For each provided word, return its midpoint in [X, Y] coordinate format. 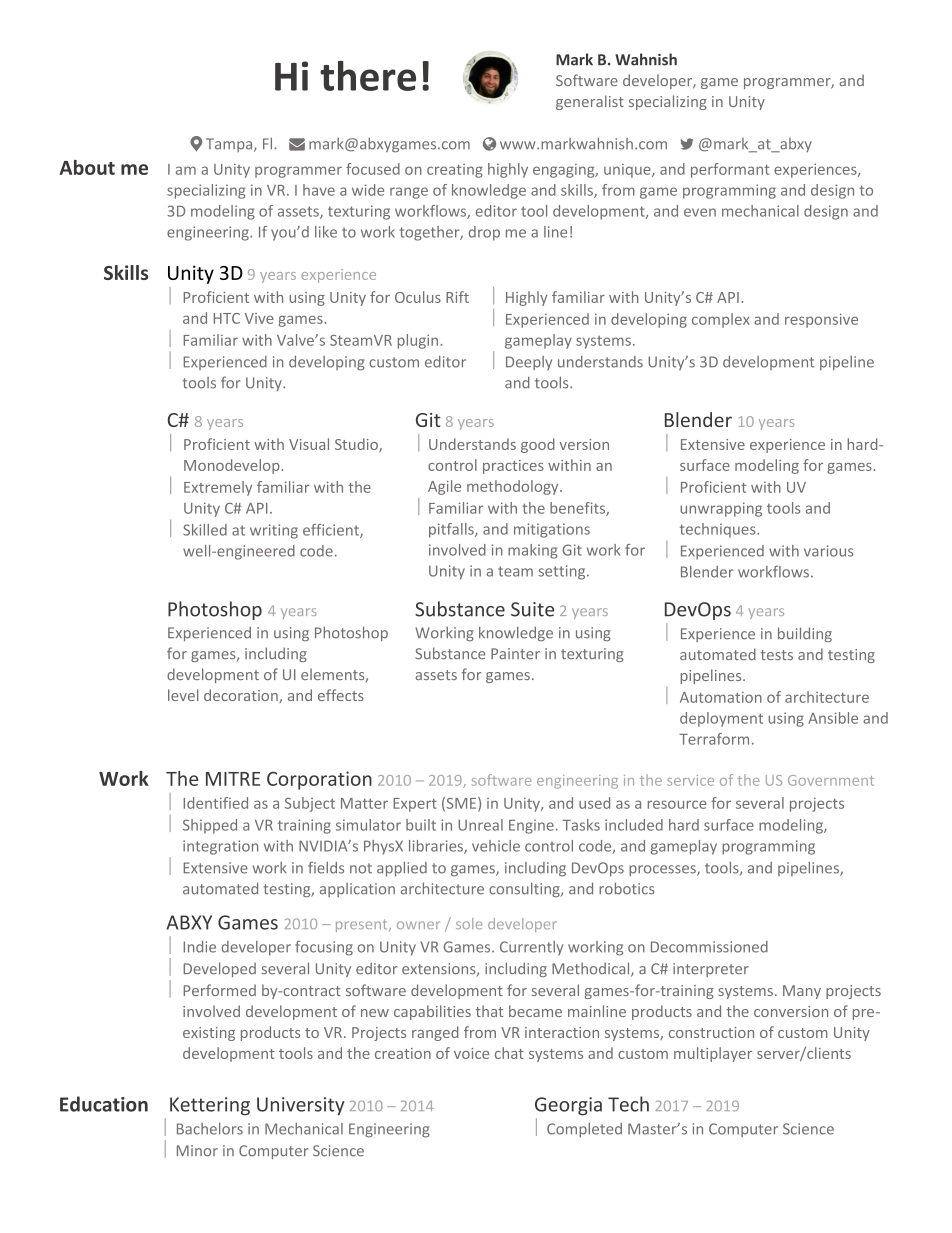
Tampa [230, 145]
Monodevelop [233, 466]
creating [455, 171]
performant [730, 170]
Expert [415, 805]
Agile [444, 487]
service [690, 780]
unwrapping [721, 509]
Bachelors [210, 1129]
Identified [216, 803]
